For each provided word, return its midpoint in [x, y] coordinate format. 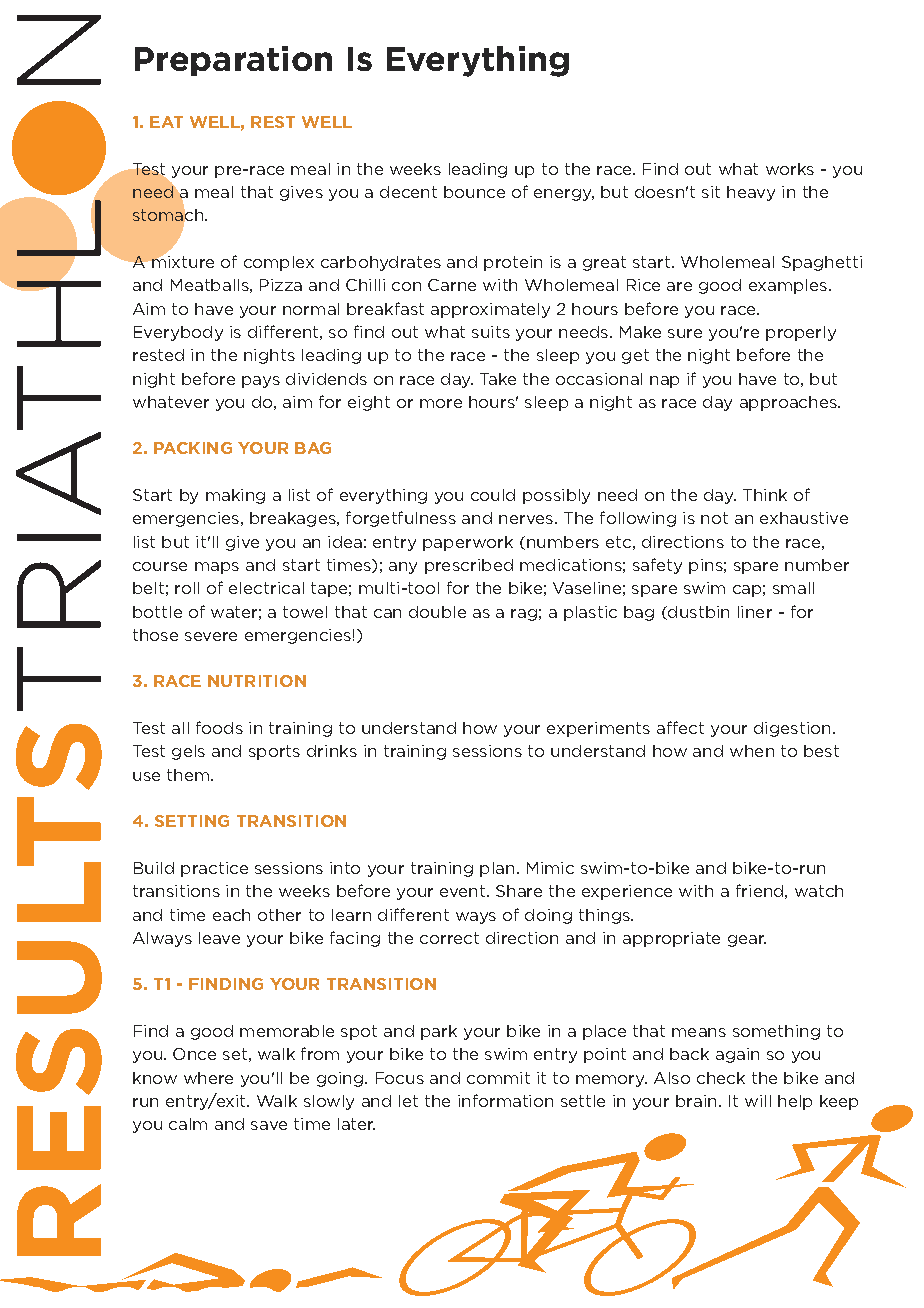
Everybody [178, 333]
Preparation [233, 61]
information [505, 1100]
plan [497, 869]
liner [755, 612]
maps [217, 568]
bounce [474, 192]
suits [491, 332]
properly [801, 333]
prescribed [469, 566]
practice [214, 869]
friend [759, 890]
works [790, 169]
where [208, 1078]
